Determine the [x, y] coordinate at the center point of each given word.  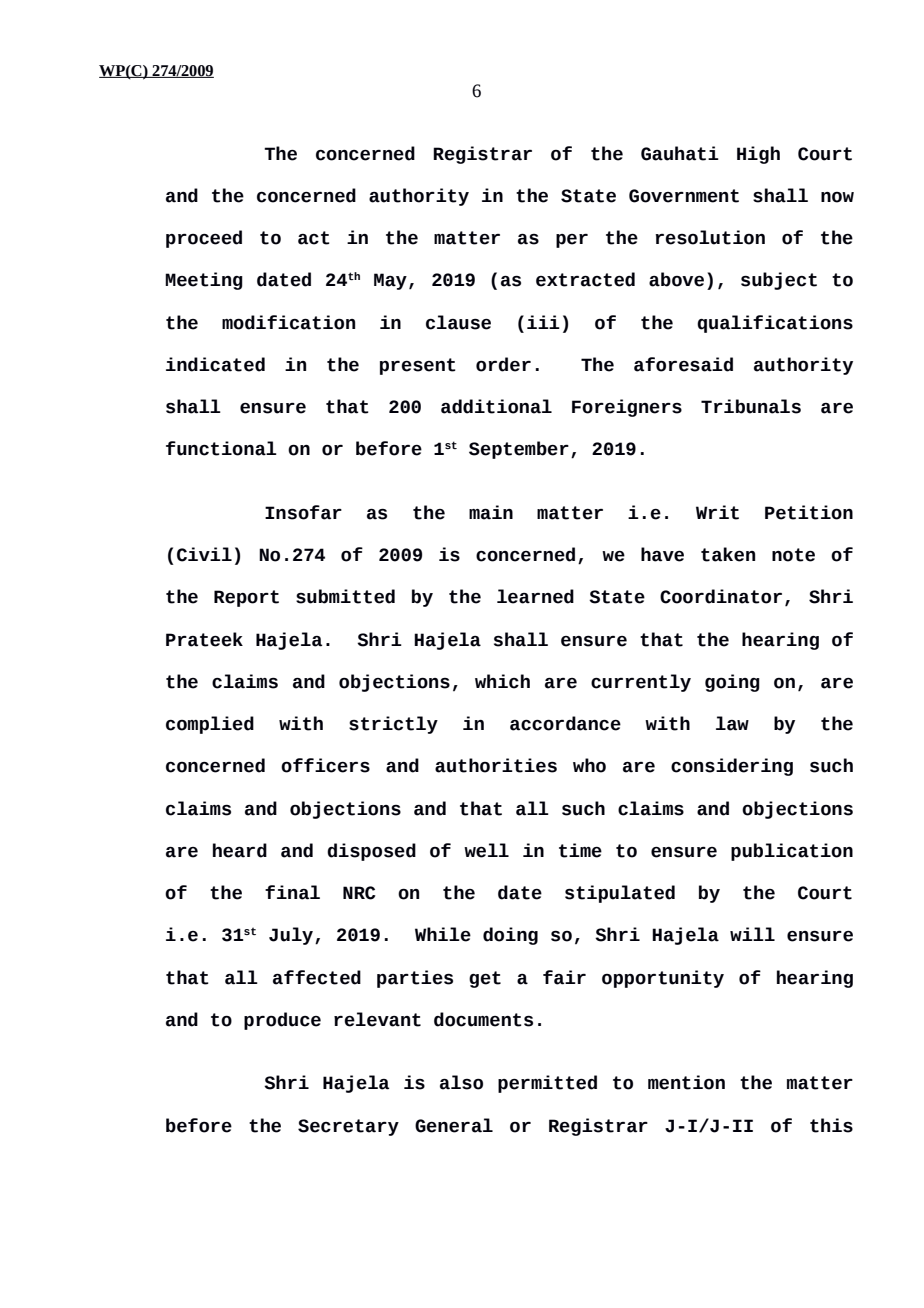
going [732, 683]
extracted [585, 279]
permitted [547, 1084]
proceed [204, 239]
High [758, 155]
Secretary [348, 1127]
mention [686, 1082]
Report [246, 598]
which [502, 681]
